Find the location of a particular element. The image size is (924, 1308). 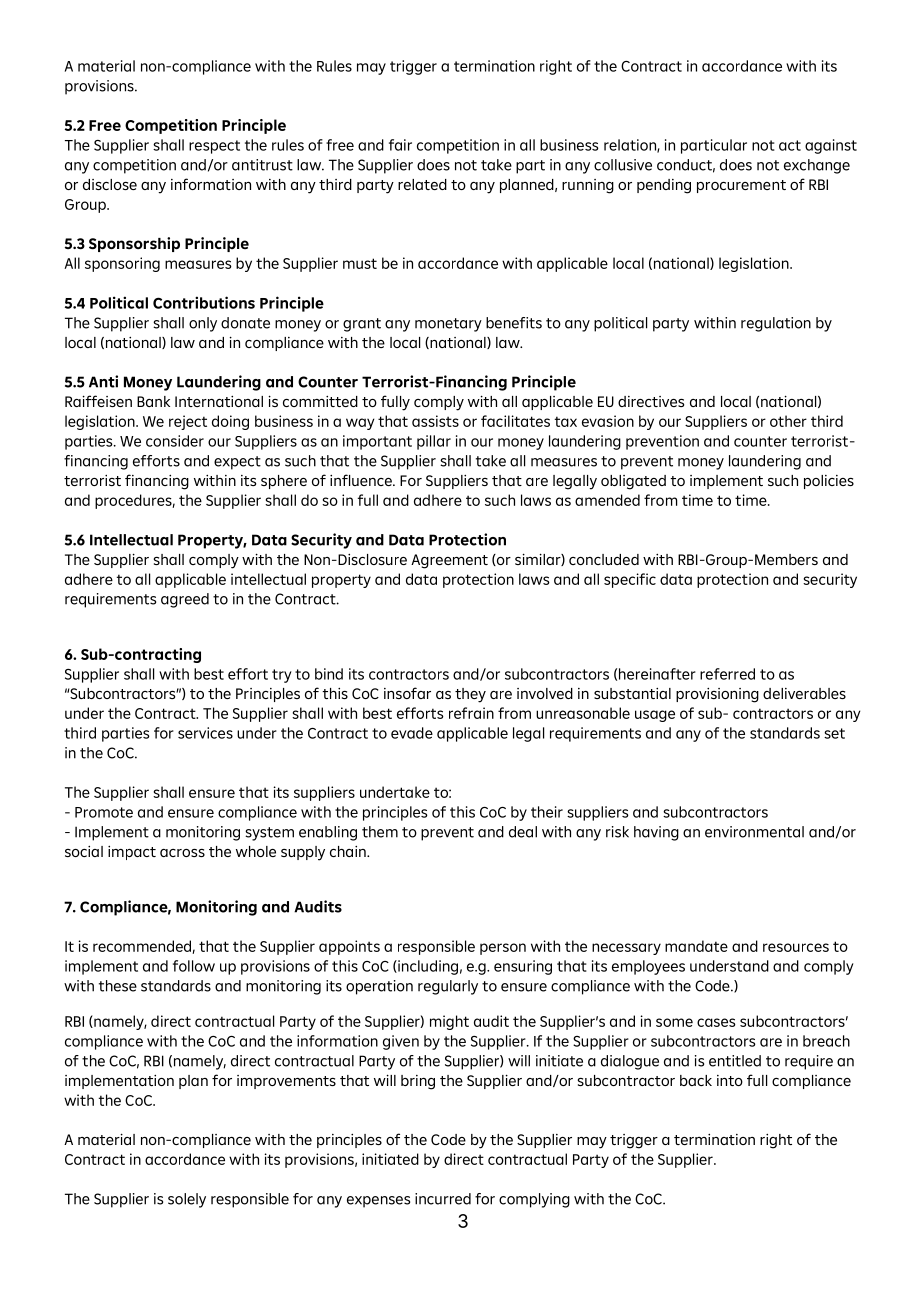

expect is located at coordinates (237, 463).
